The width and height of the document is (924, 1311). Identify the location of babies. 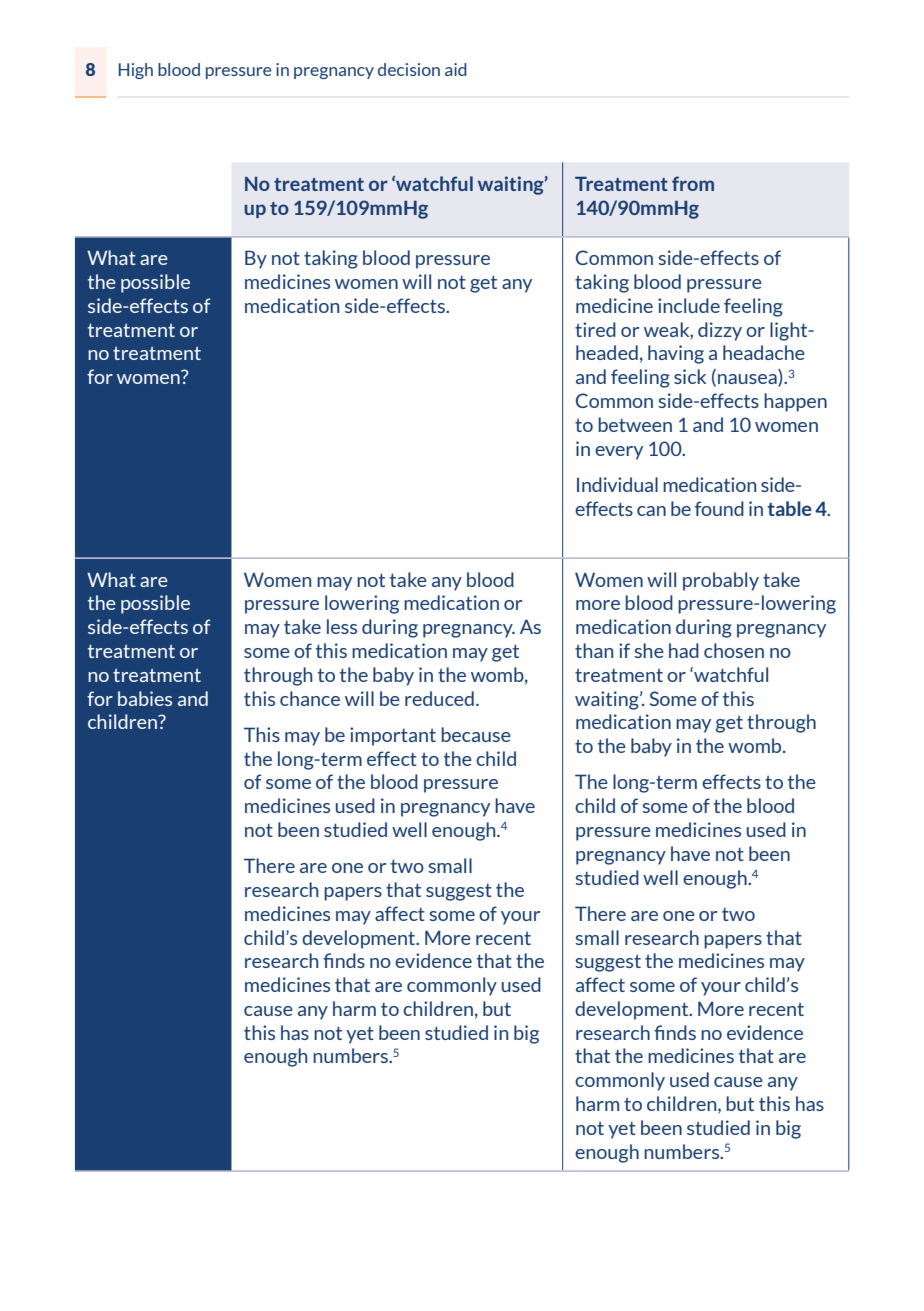
(145, 698).
